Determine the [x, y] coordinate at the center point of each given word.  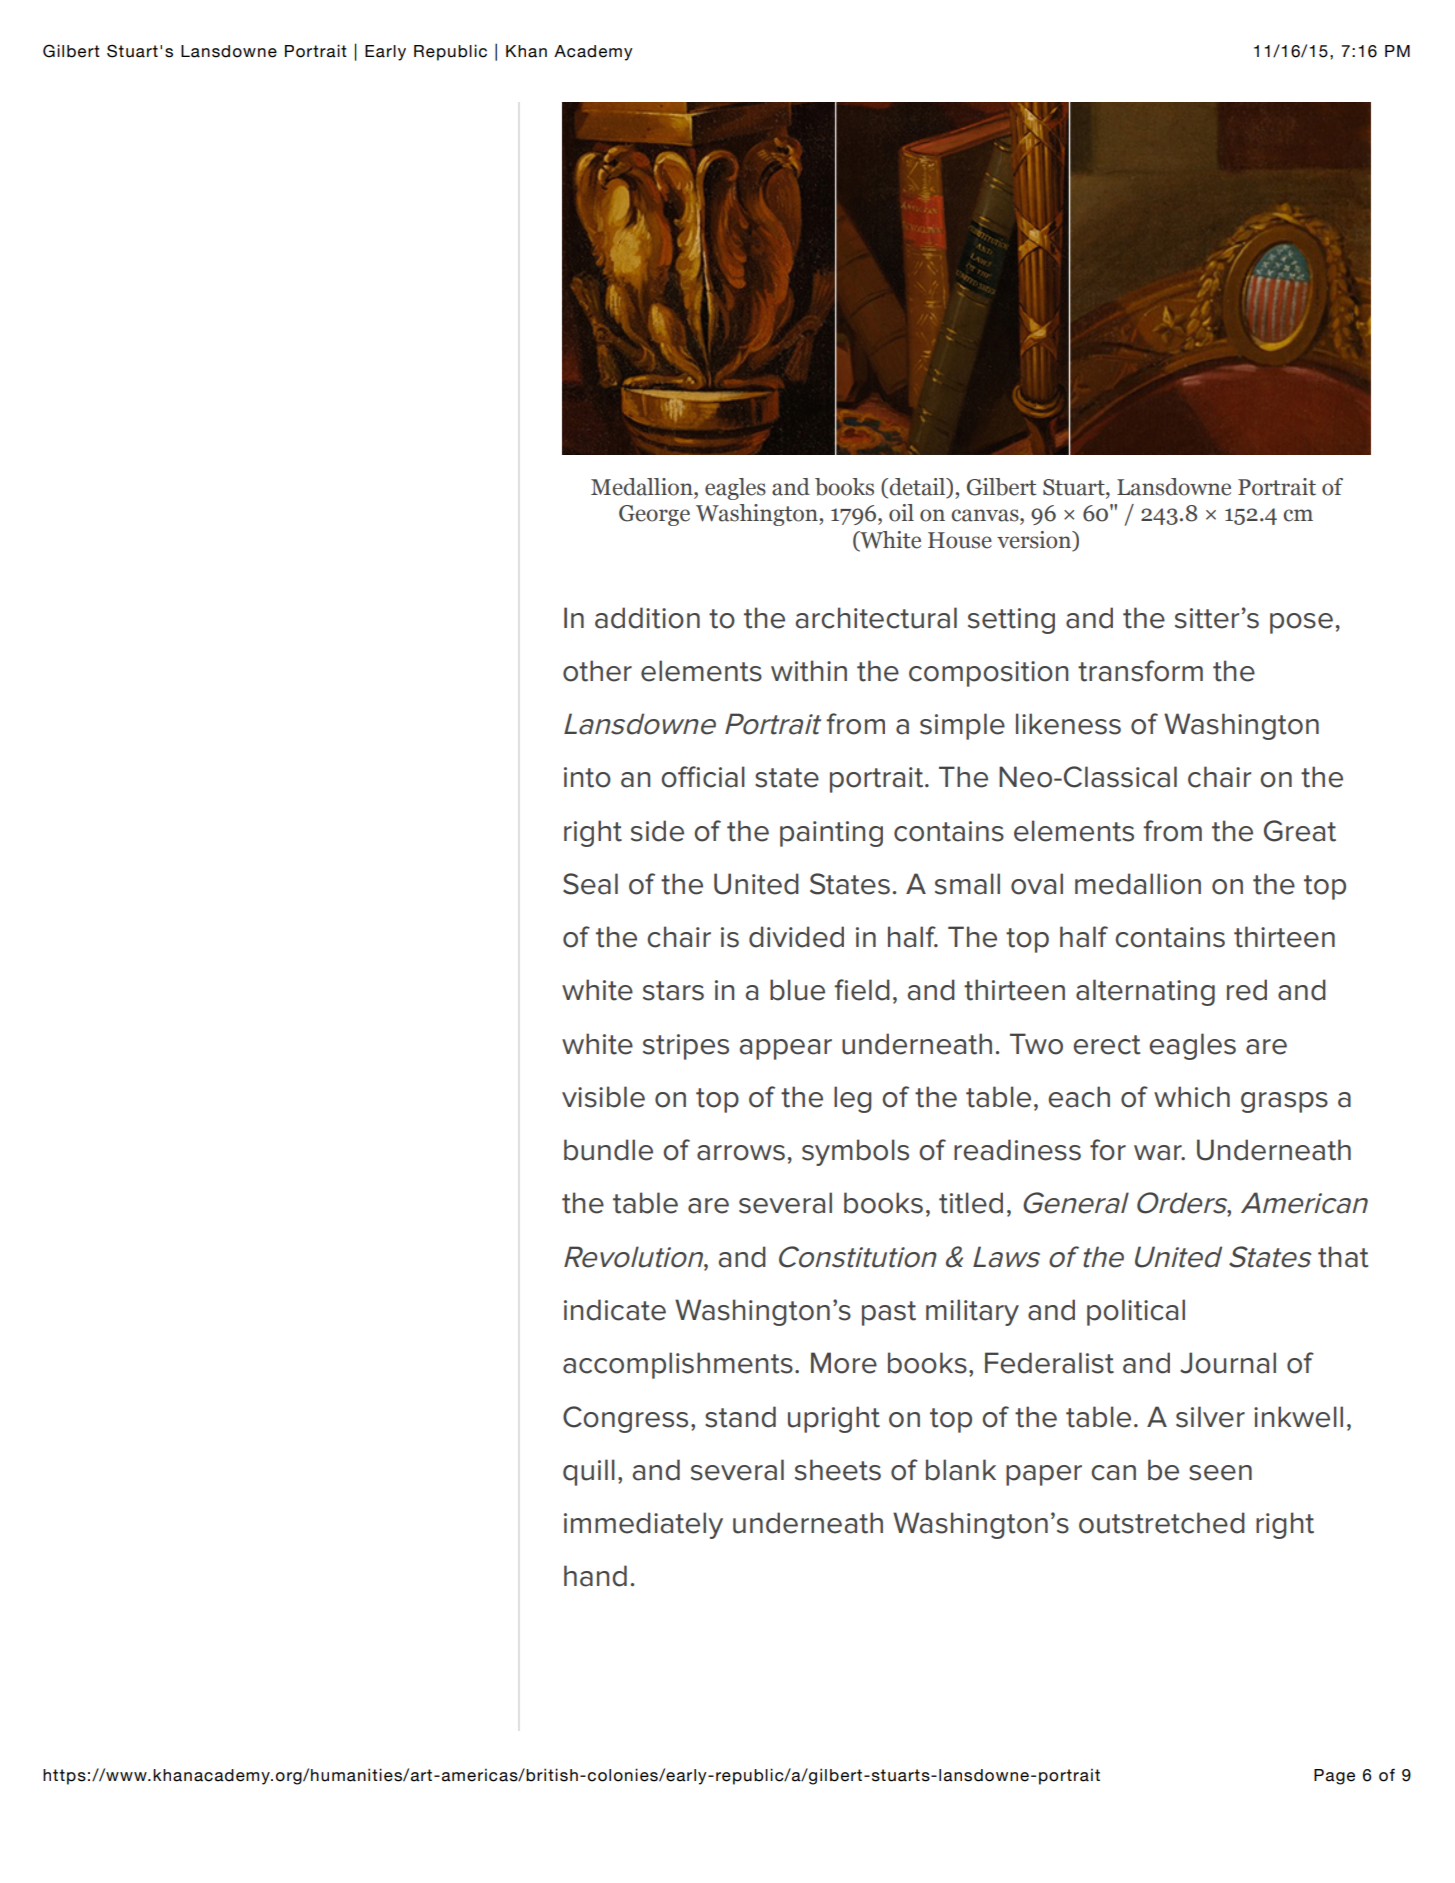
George [654, 515]
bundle [608, 1150]
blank [961, 1470]
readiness [1017, 1150]
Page [1334, 1777]
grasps [1284, 1102]
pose [1301, 623]
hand [595, 1576]
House [960, 540]
